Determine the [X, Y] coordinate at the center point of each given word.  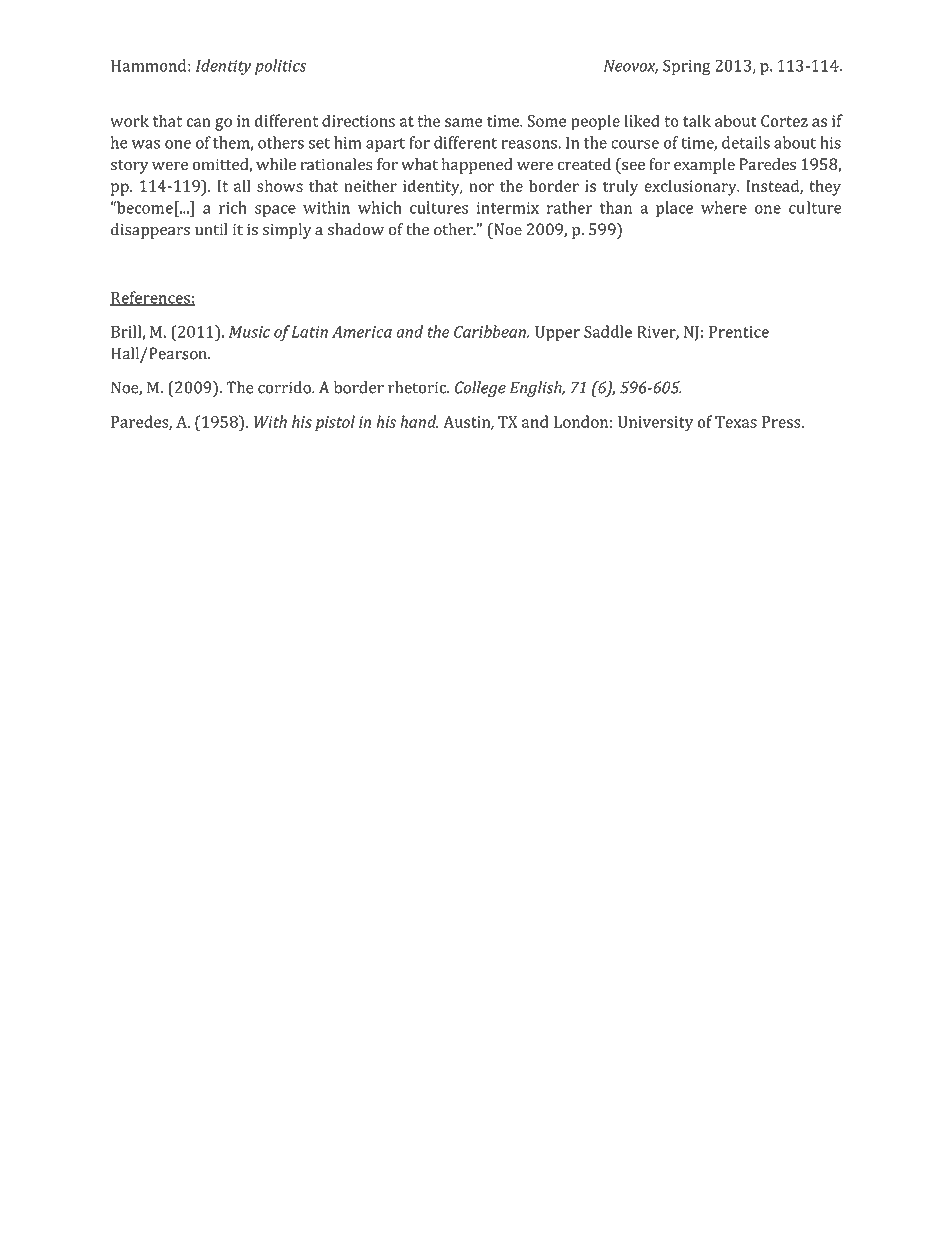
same [464, 122]
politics [281, 67]
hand [419, 421]
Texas [736, 422]
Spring [687, 67]
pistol [335, 423]
